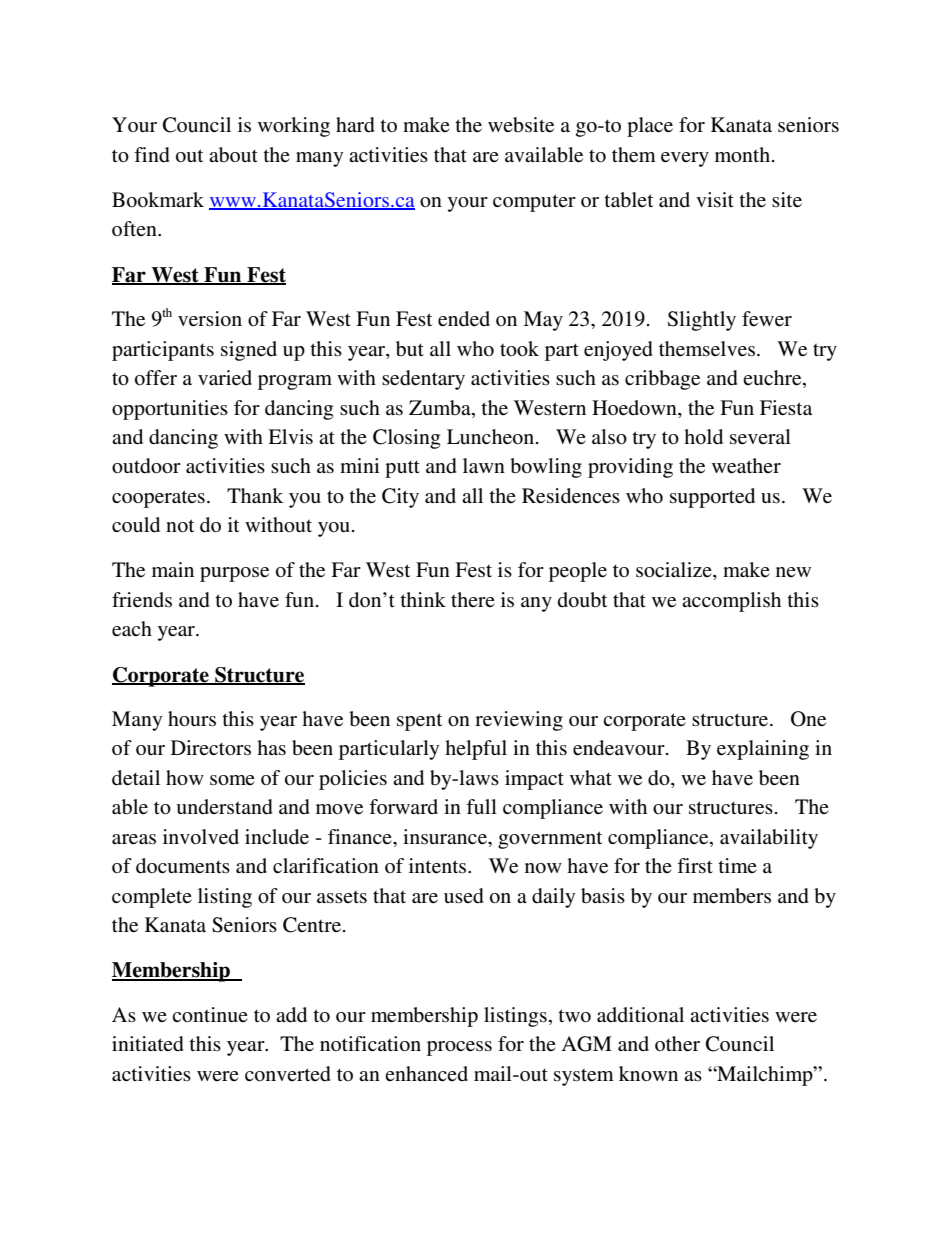  Describe the element at coordinates (210, 1014) in the image. I see `continue` at that location.
